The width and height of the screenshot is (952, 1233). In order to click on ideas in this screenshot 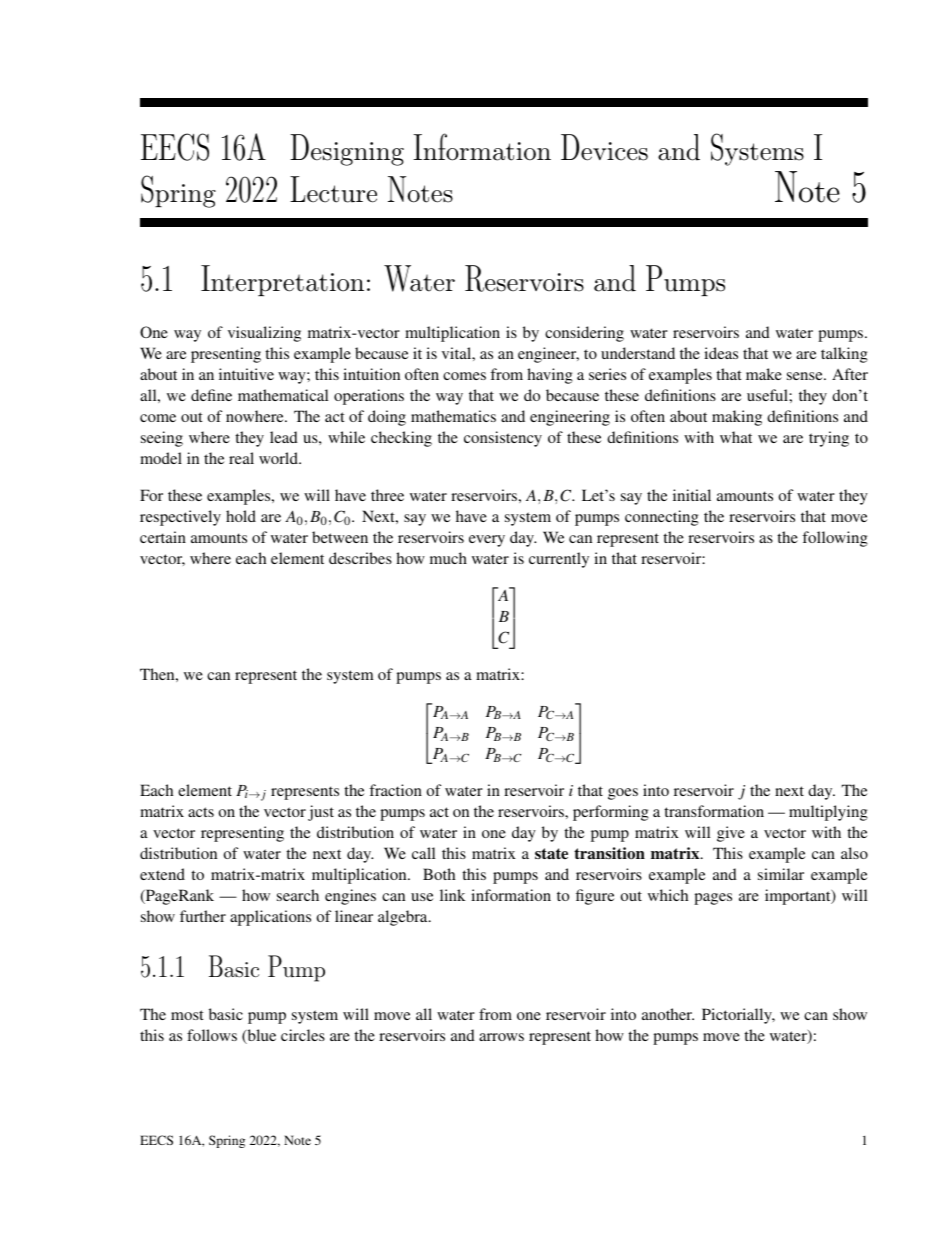, I will do `click(721, 353)`.
